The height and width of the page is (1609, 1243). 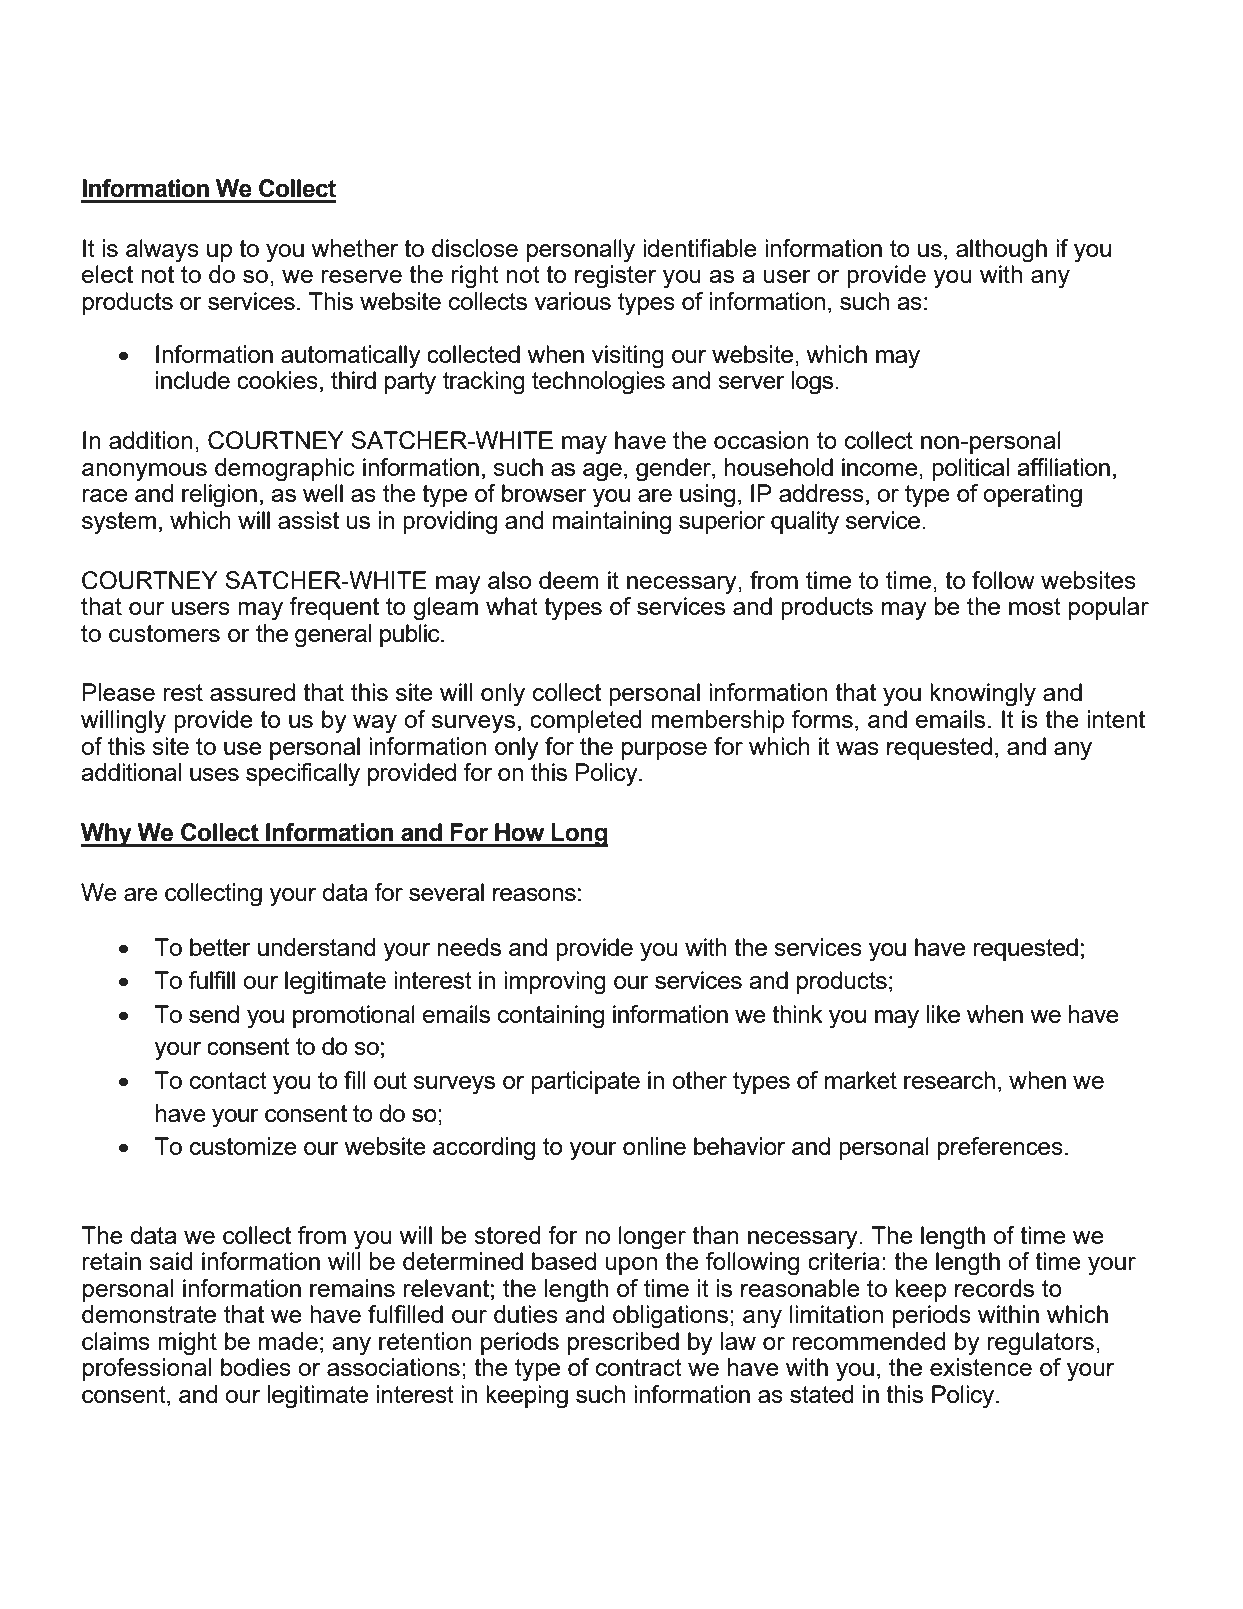 What do you see at coordinates (664, 751) in the page?
I see `purpose` at bounding box center [664, 751].
